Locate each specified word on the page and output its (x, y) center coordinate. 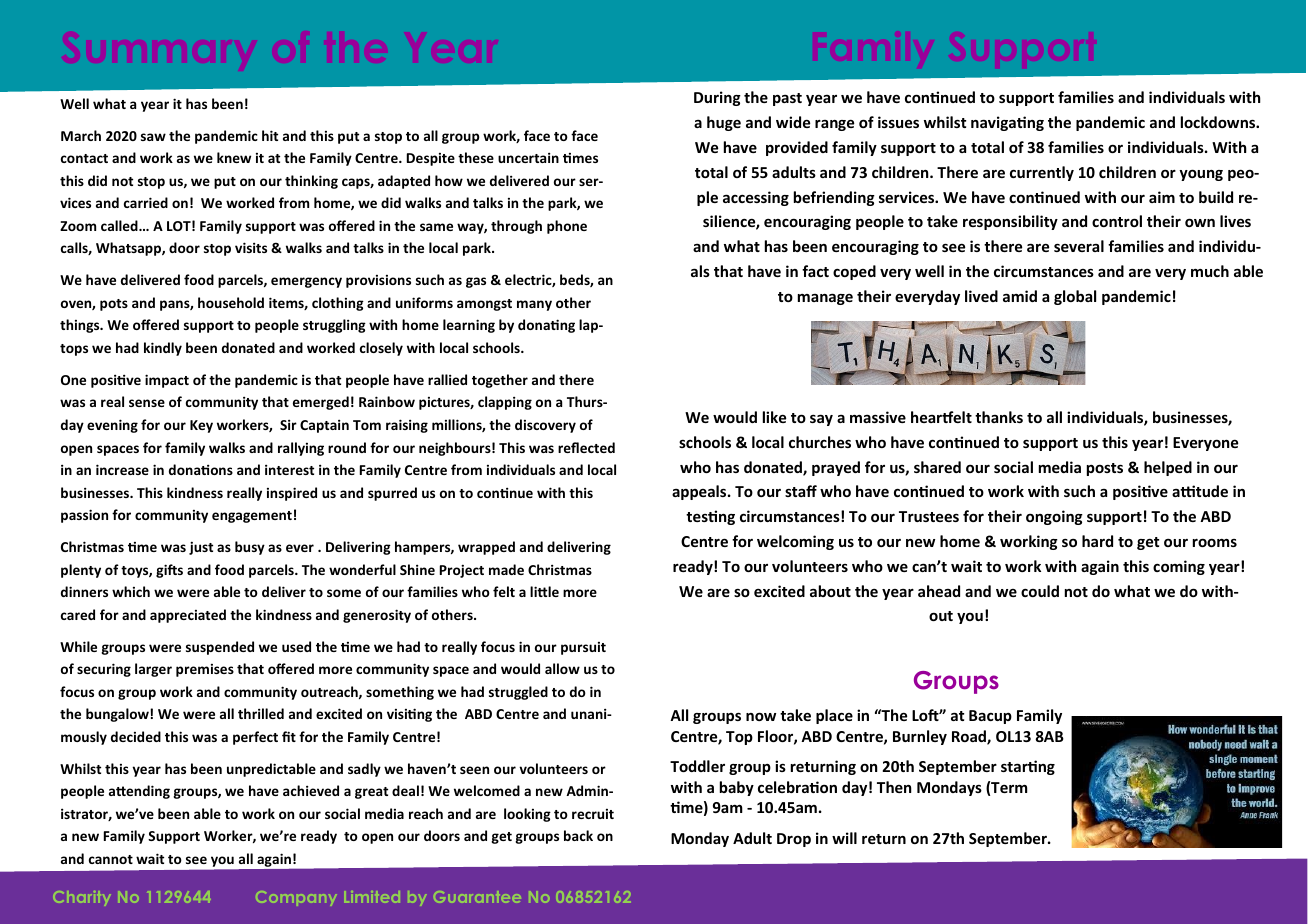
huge (724, 123)
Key (201, 426)
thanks (999, 417)
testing (710, 517)
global (1075, 297)
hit (270, 135)
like (775, 417)
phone (567, 227)
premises (205, 670)
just (201, 548)
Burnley (920, 737)
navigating (1007, 123)
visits (251, 247)
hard (1097, 541)
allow (562, 668)
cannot (111, 859)
